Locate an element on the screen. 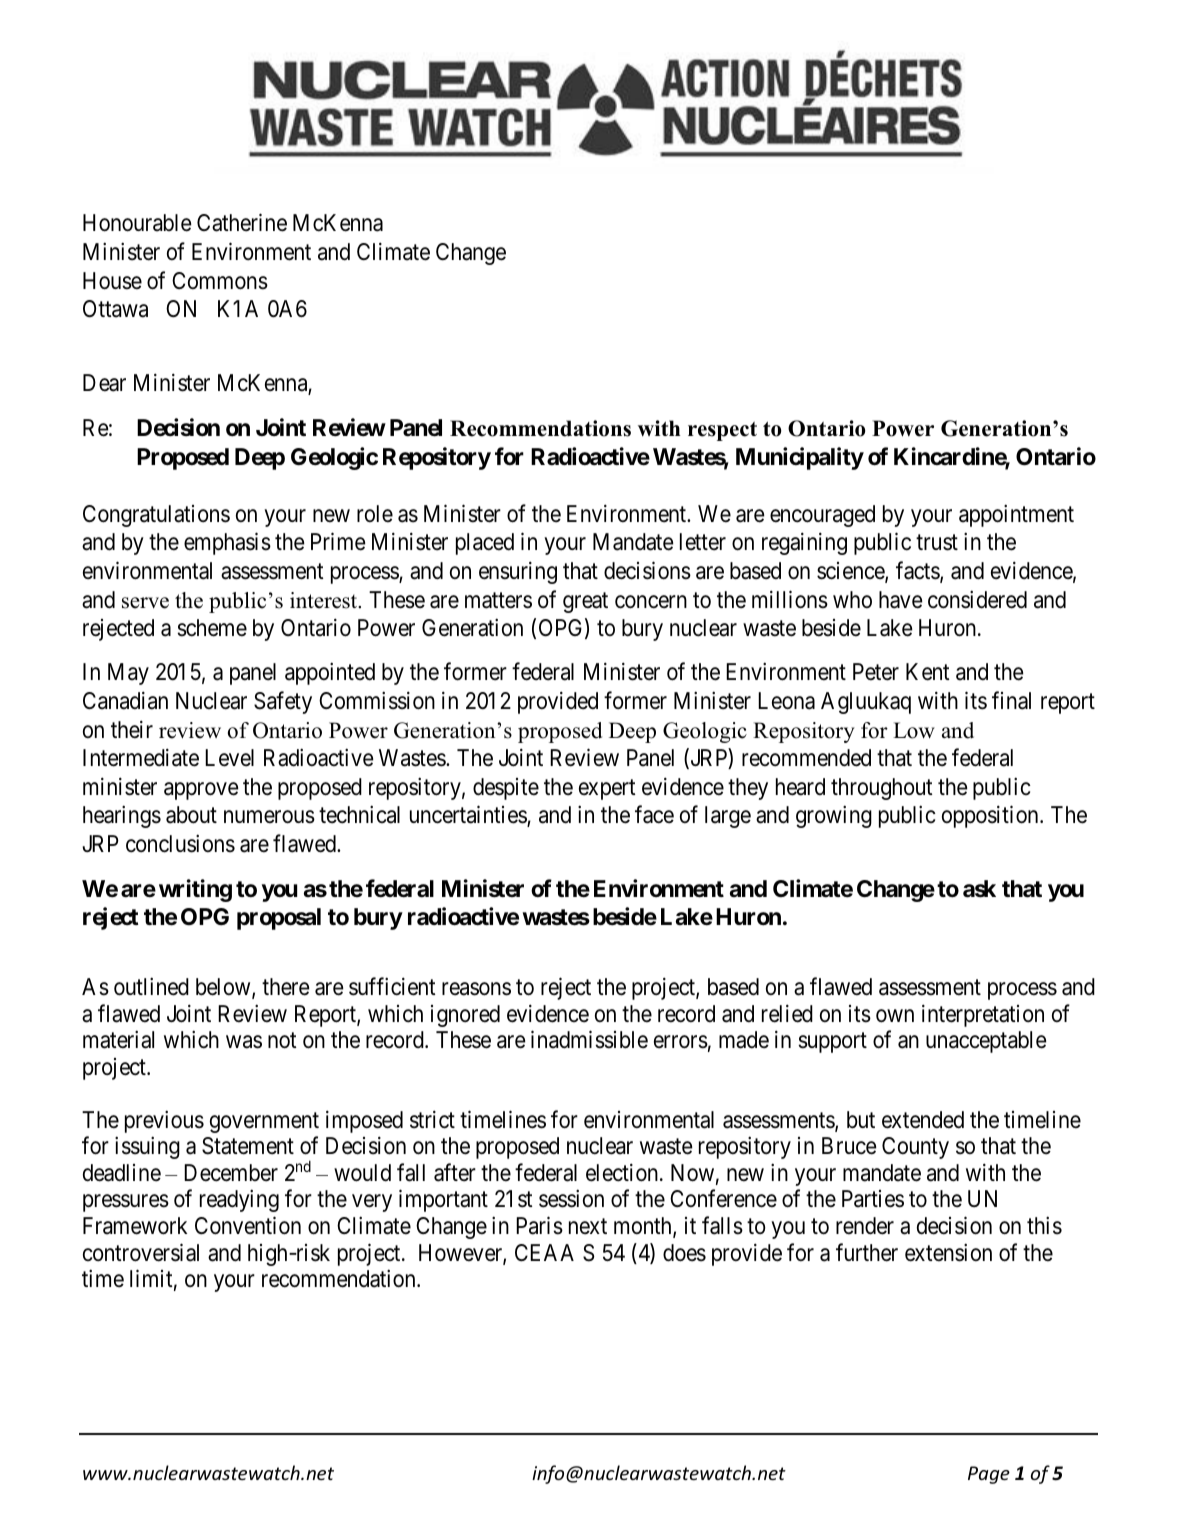 The image size is (1177, 1523). Municipality is located at coordinates (800, 458).
